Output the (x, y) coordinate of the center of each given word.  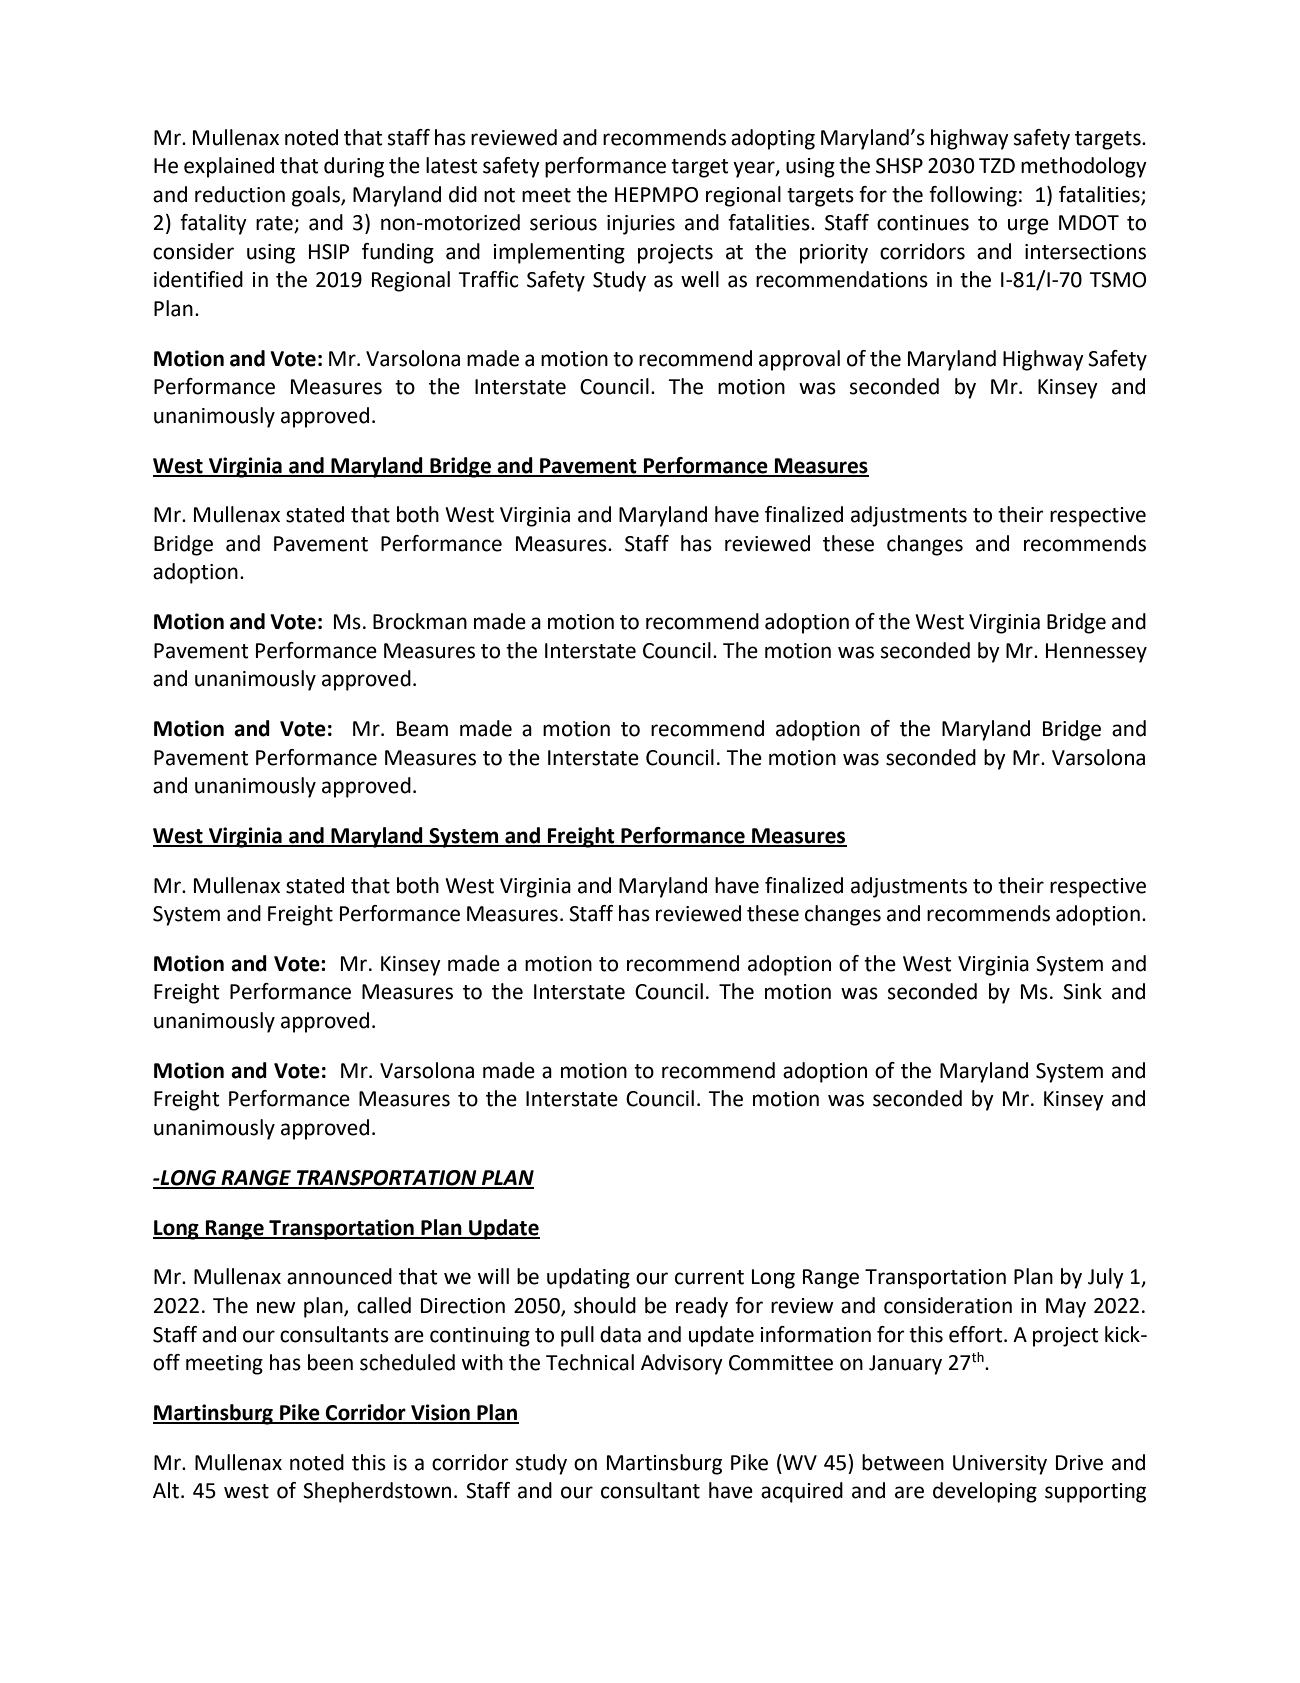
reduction (240, 194)
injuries (641, 225)
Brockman (420, 621)
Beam (422, 729)
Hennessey (1096, 653)
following (973, 196)
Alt (166, 1490)
